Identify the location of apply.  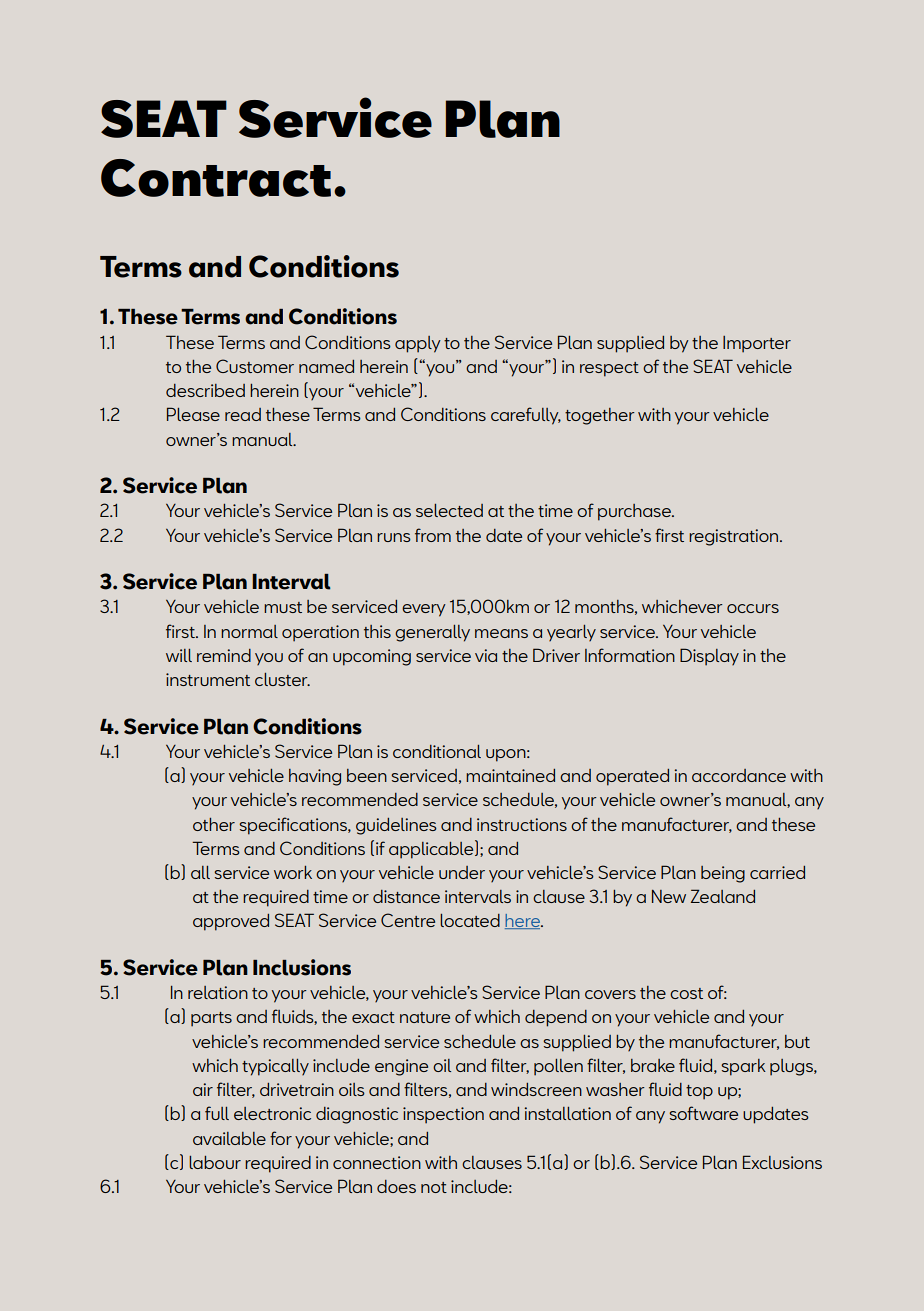
(418, 344).
